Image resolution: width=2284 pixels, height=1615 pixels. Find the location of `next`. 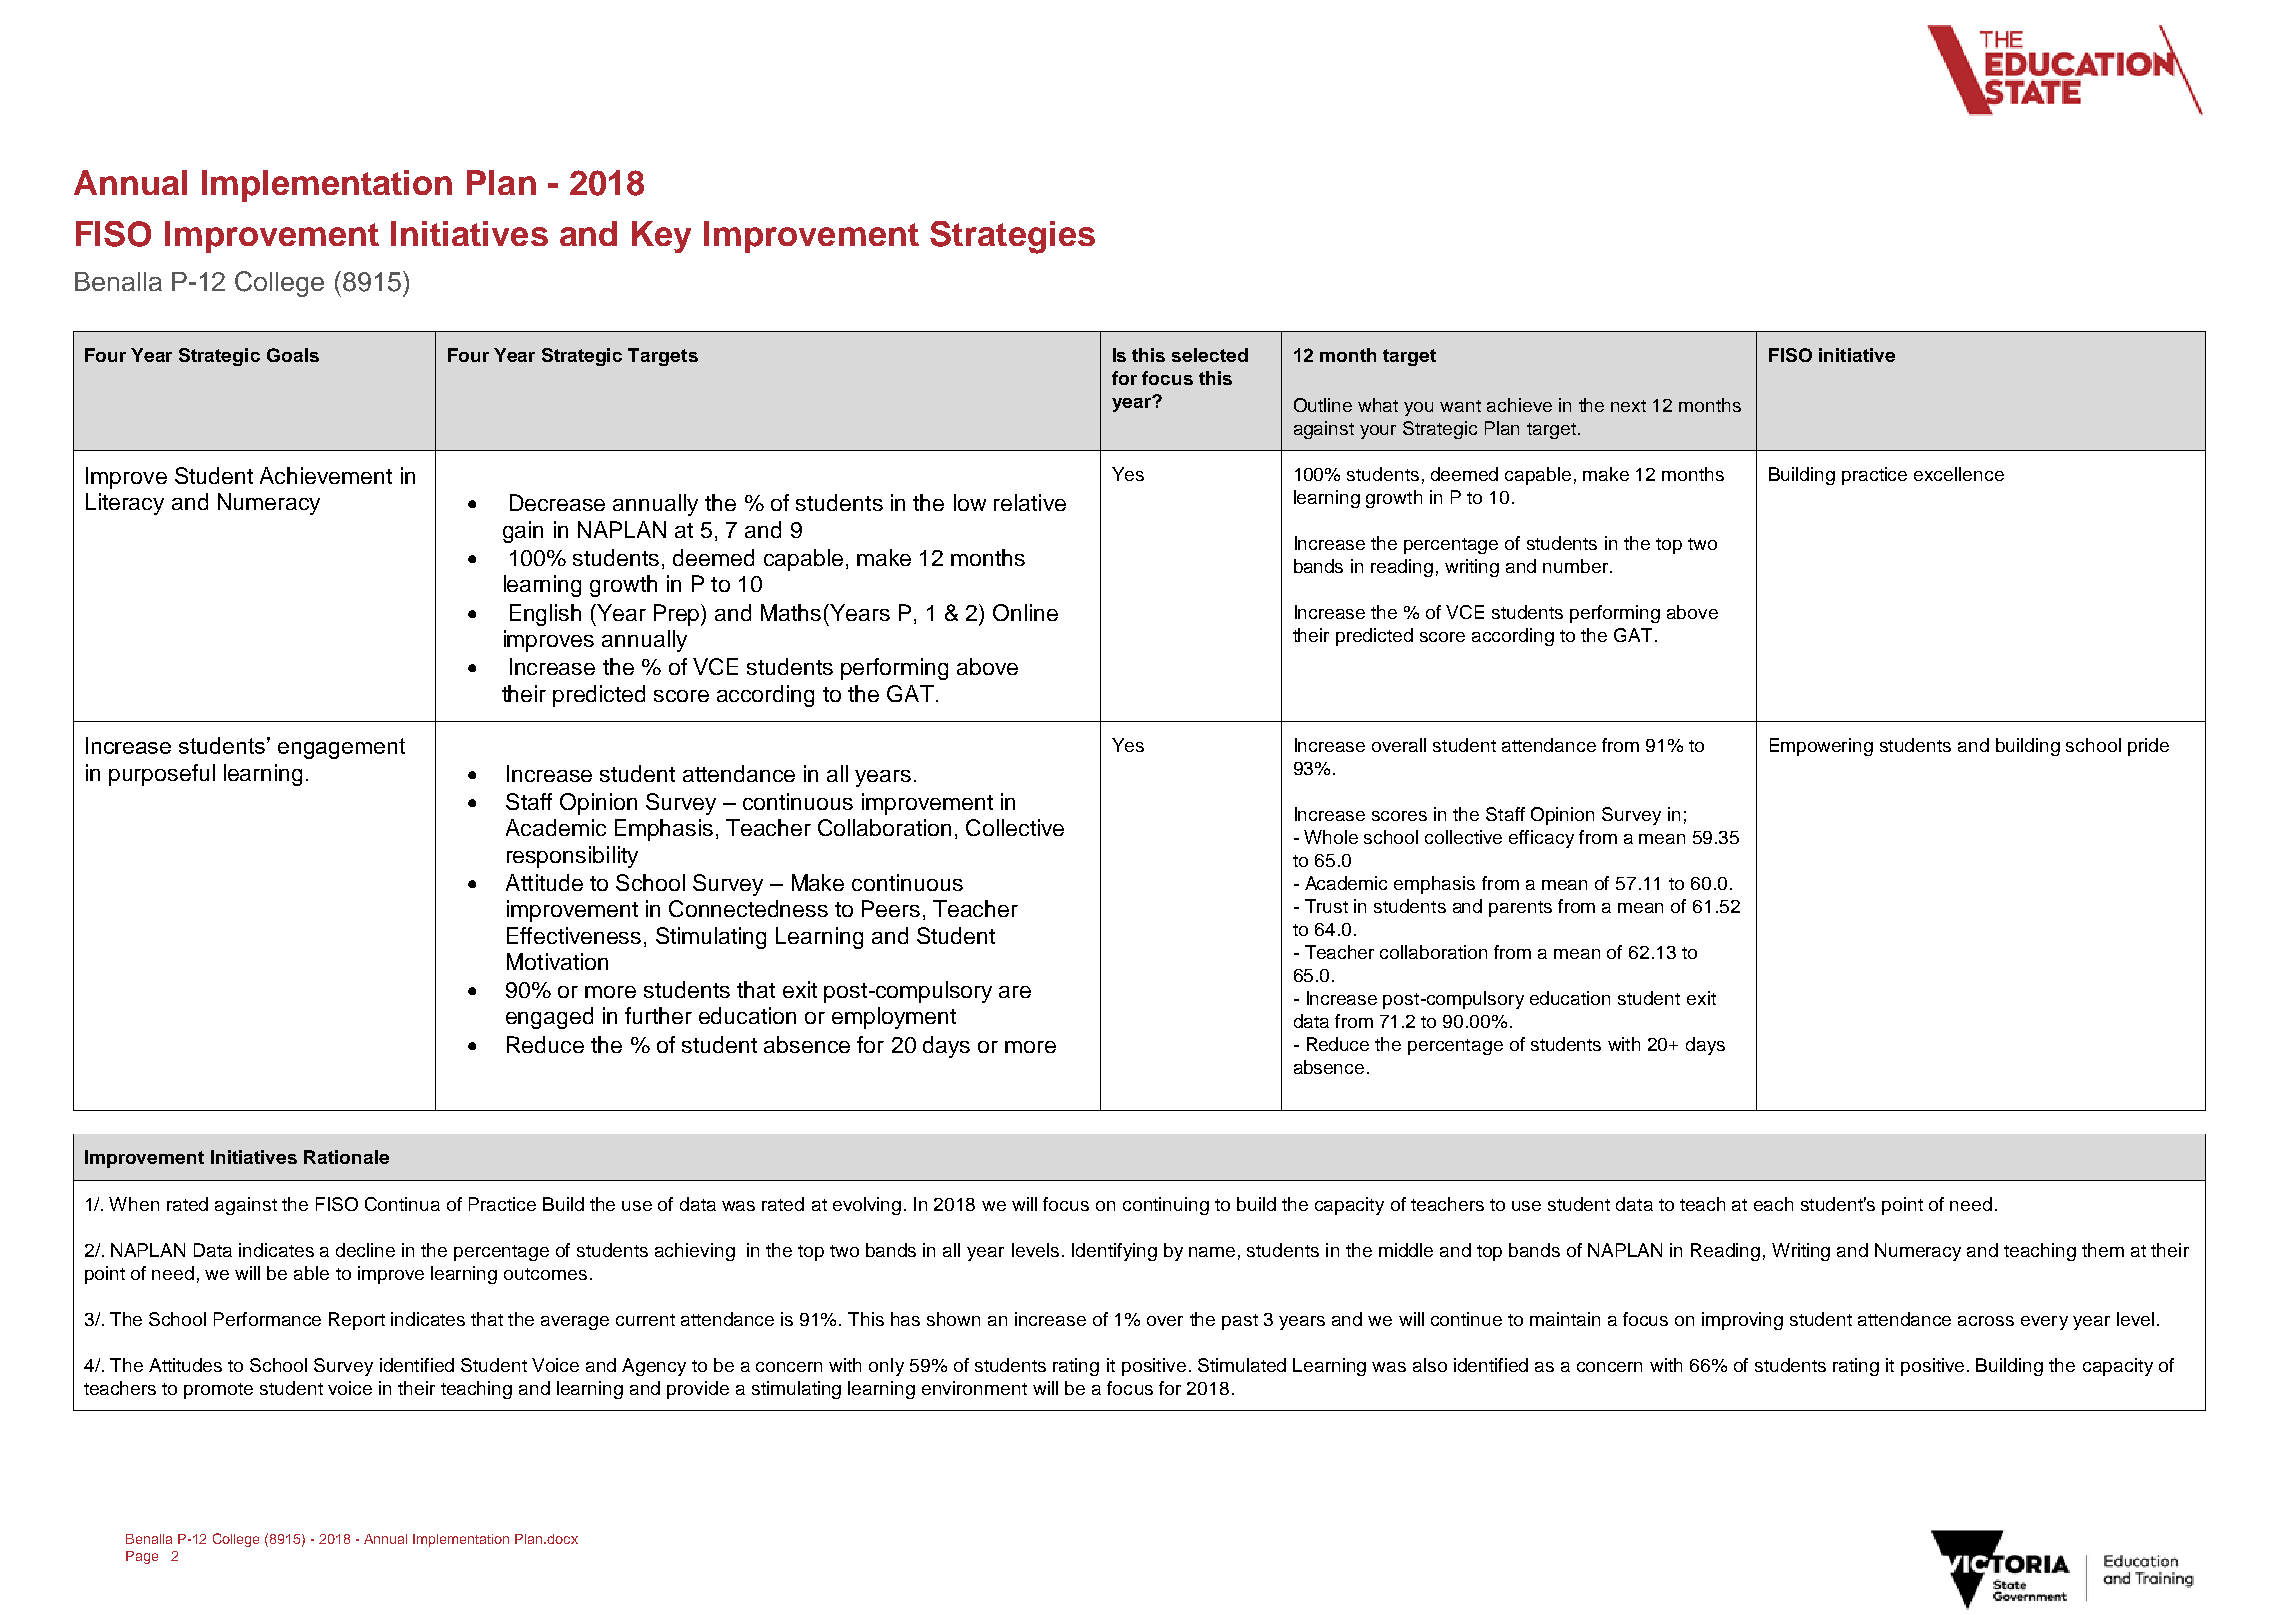

next is located at coordinates (1628, 406).
